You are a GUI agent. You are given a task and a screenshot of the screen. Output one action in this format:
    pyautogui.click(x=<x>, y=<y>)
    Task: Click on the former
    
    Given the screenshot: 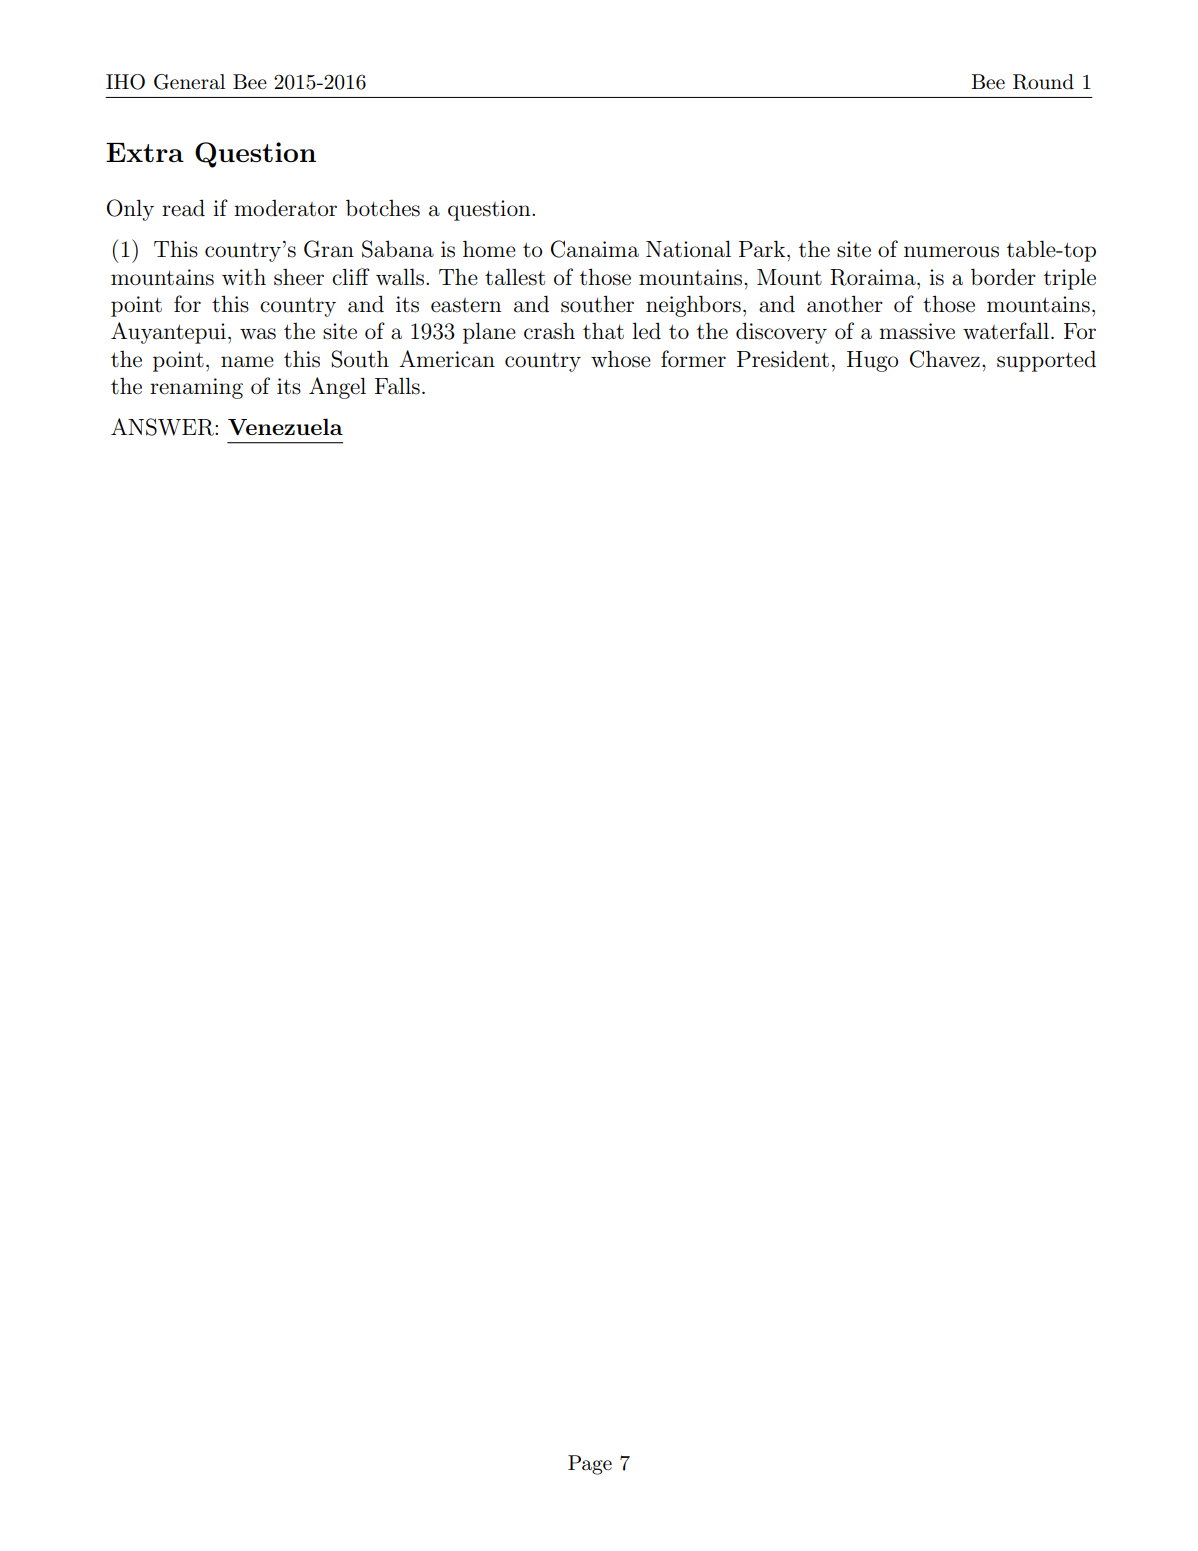 What is the action you would take?
    pyautogui.click(x=693, y=359)
